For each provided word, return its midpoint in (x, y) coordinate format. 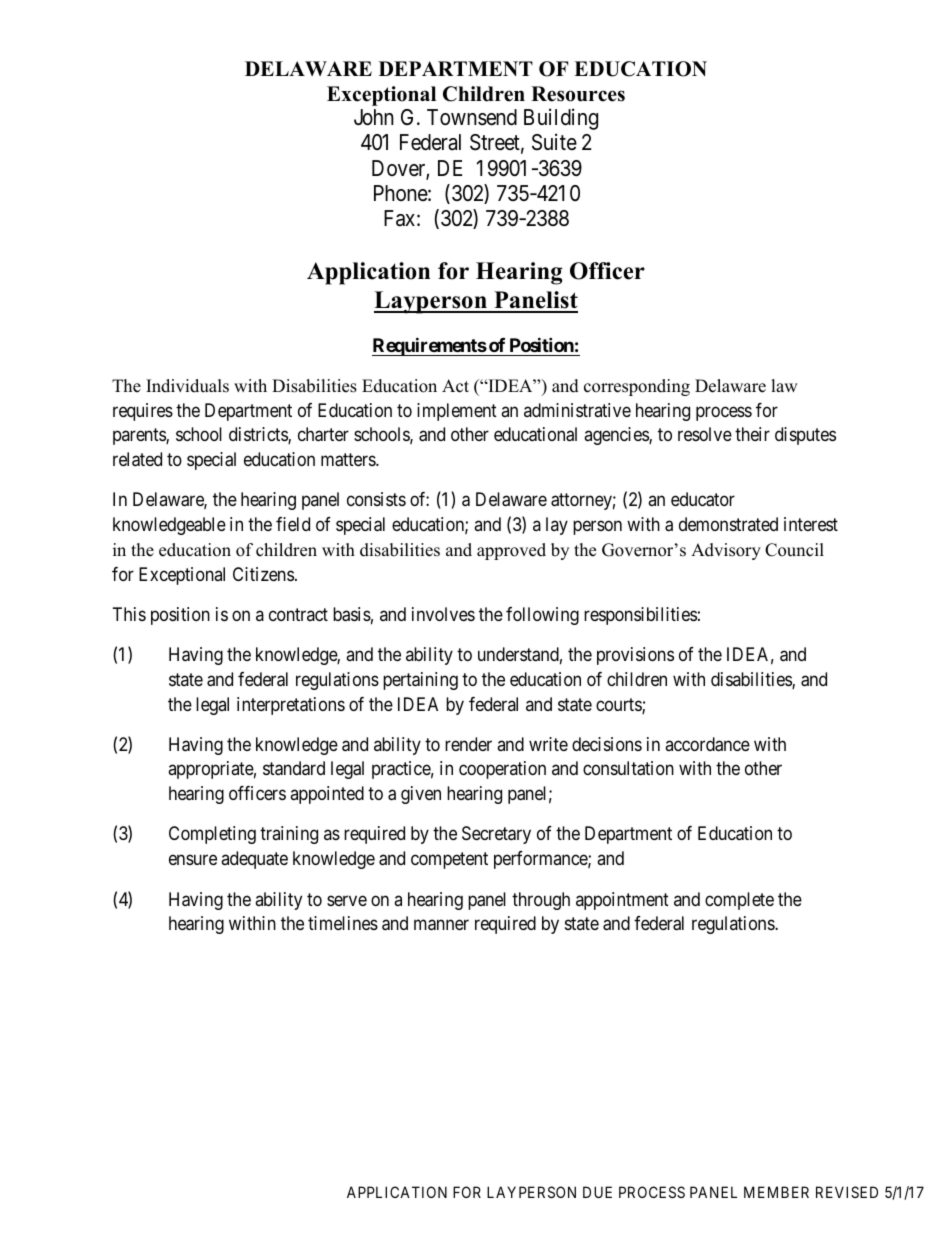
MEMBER (776, 1192)
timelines (343, 923)
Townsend (472, 117)
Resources (578, 94)
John (374, 117)
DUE (597, 1192)
